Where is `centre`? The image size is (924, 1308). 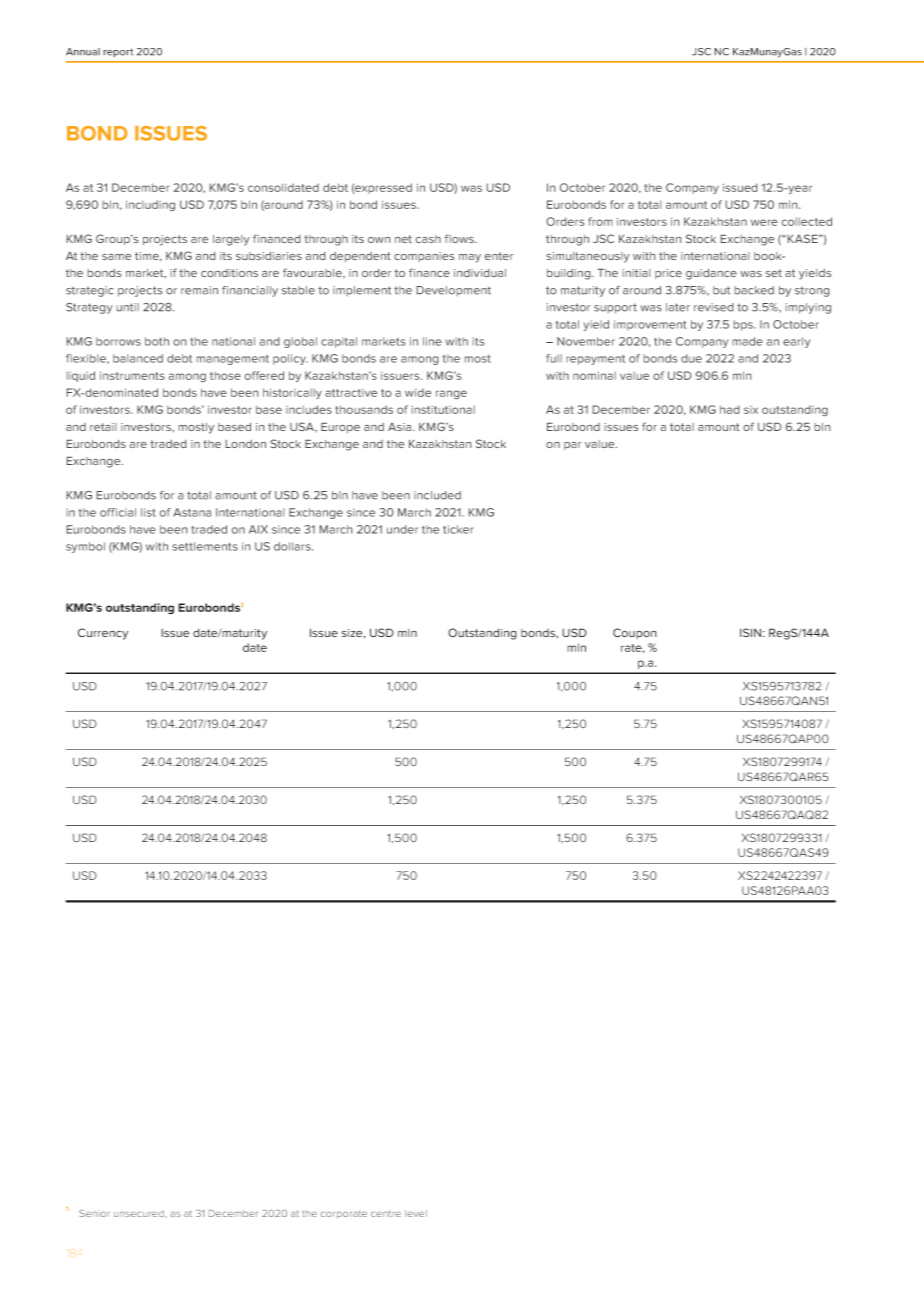
centre is located at coordinates (386, 1213).
